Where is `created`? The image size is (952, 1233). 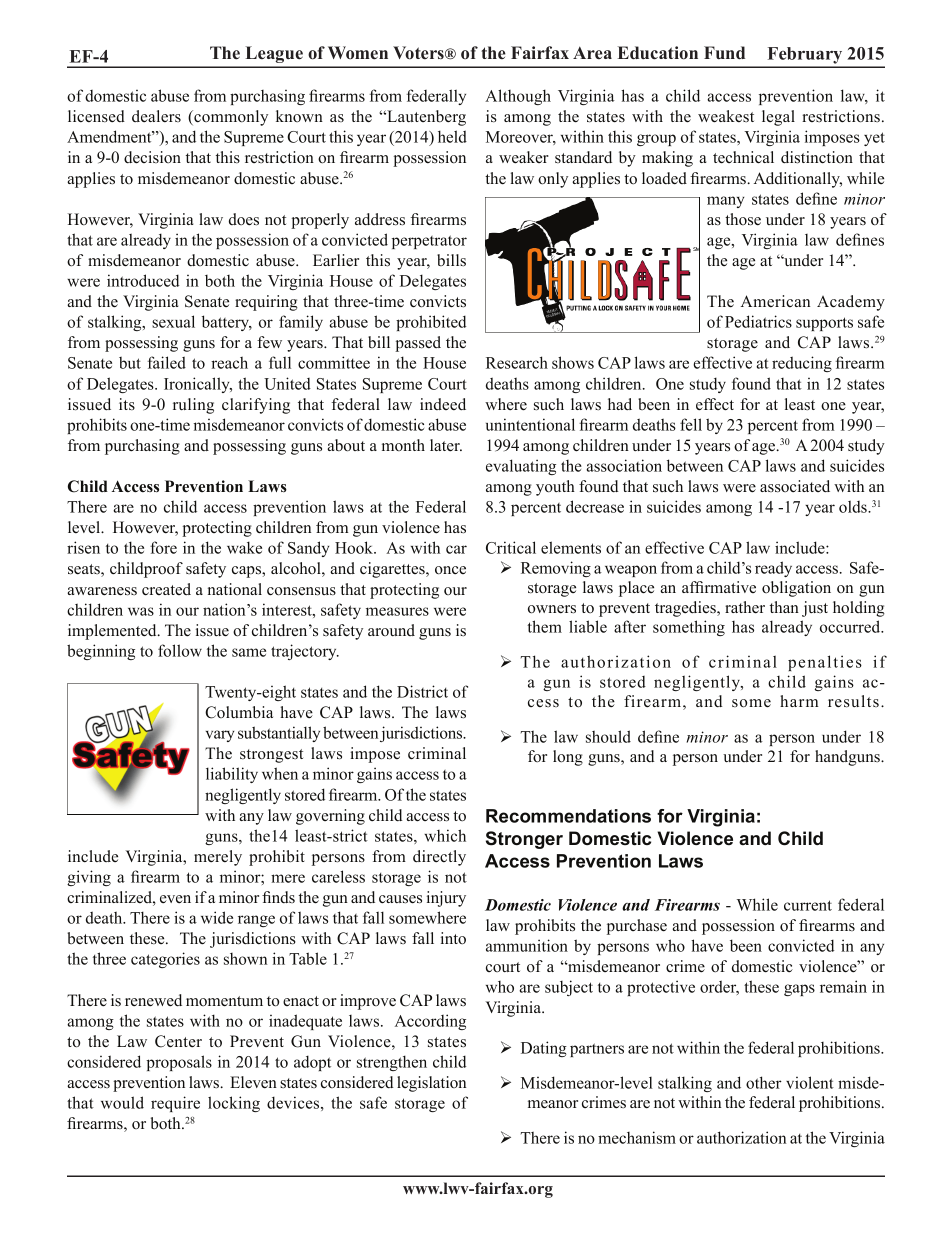 created is located at coordinates (166, 589).
